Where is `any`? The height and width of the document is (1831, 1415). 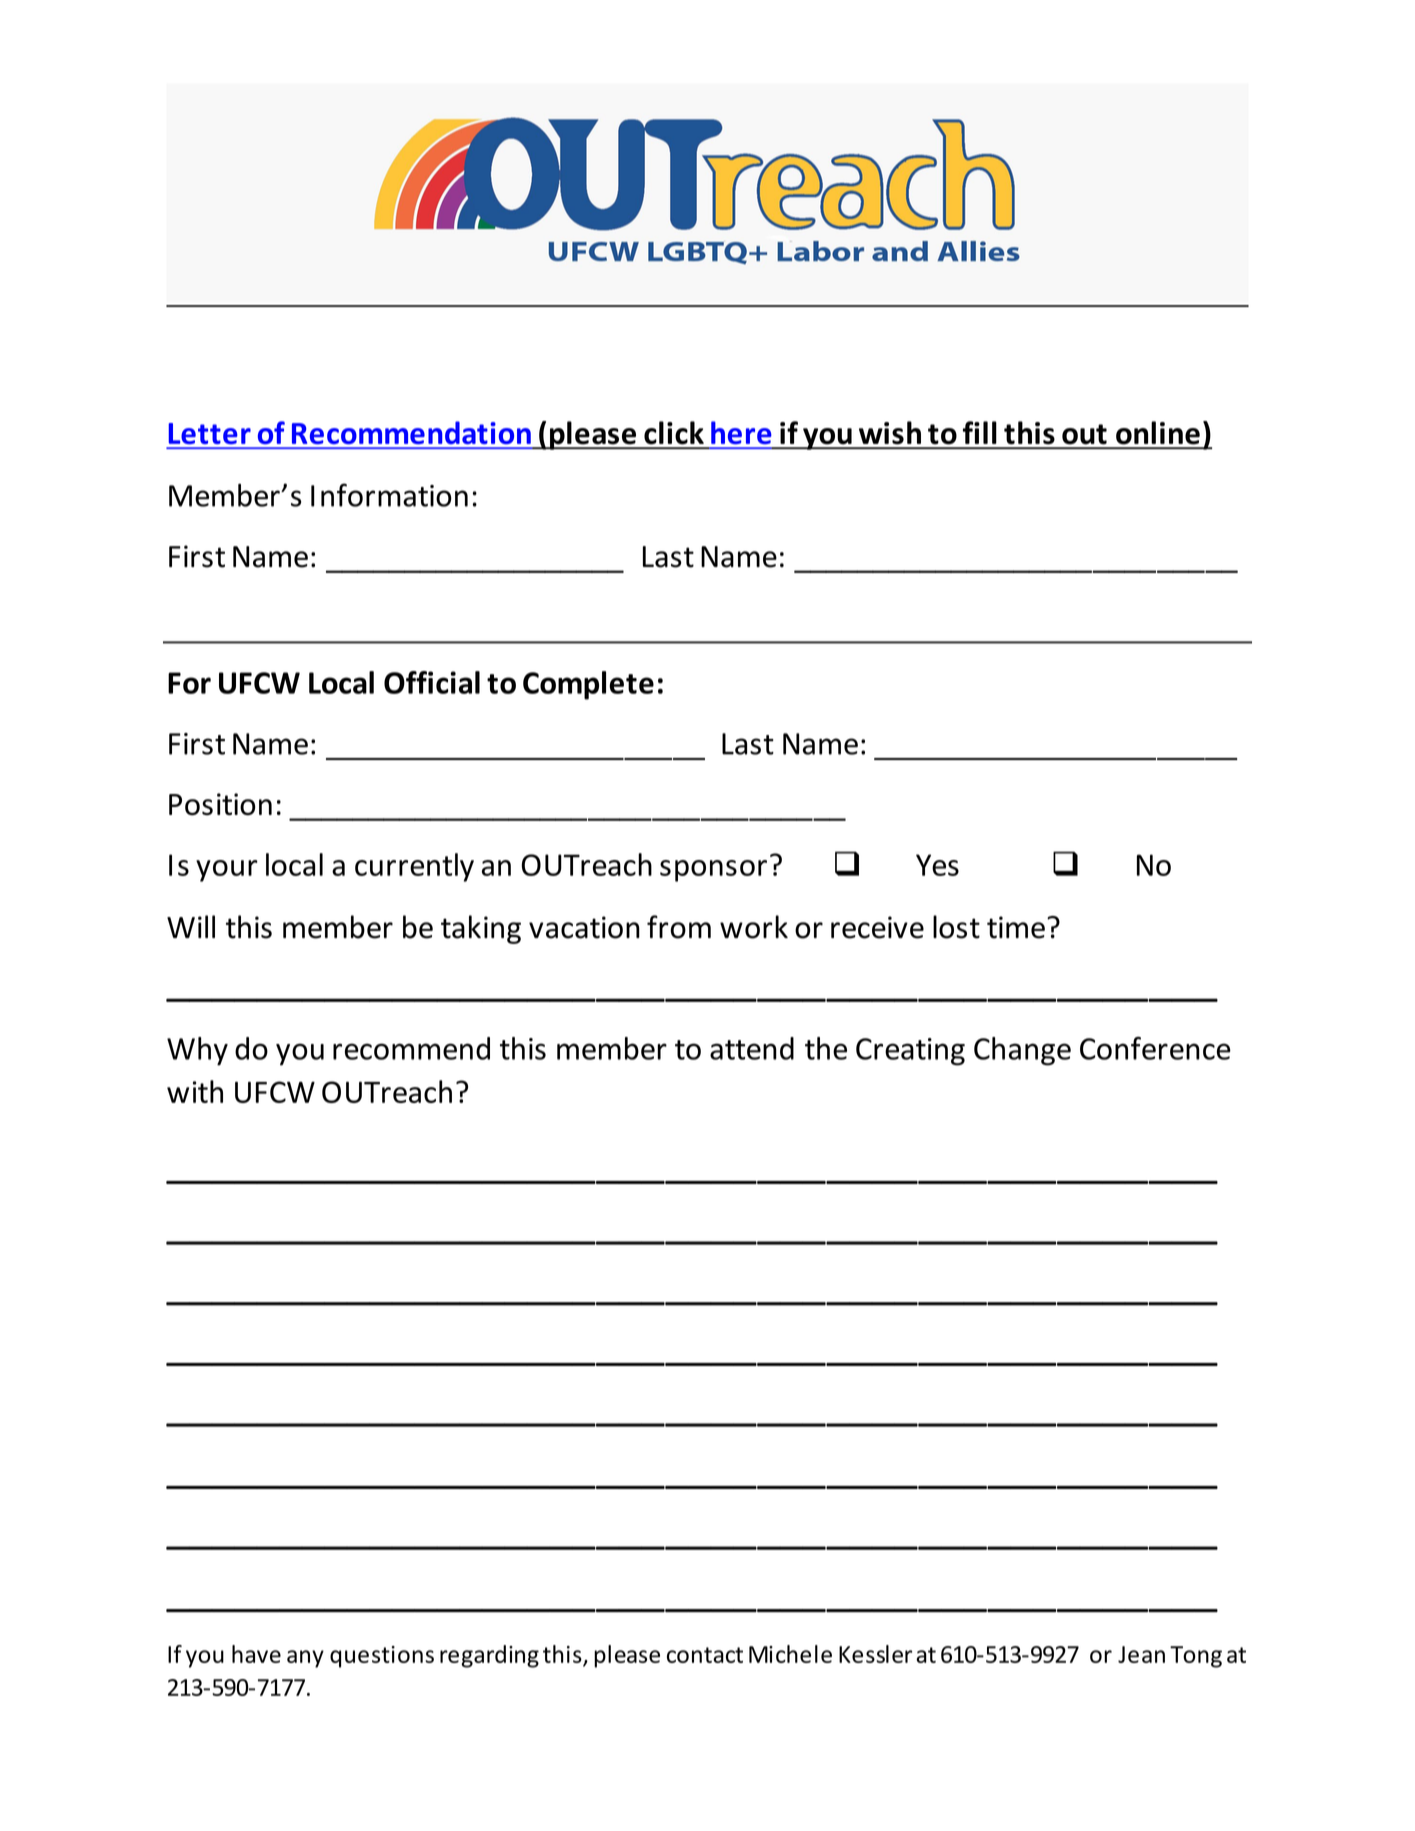
any is located at coordinates (305, 1659).
